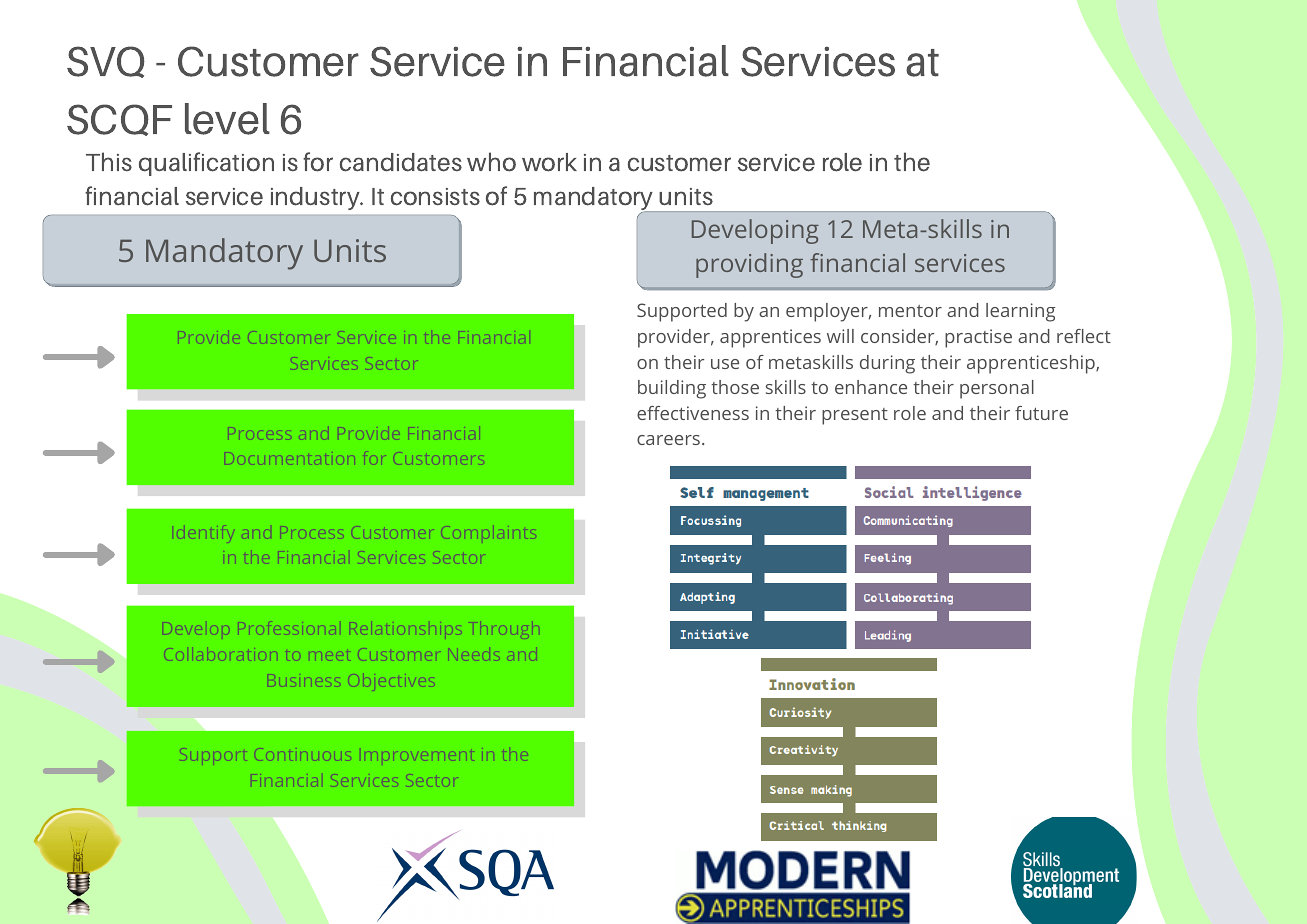 The image size is (1307, 924). I want to click on use, so click(725, 364).
